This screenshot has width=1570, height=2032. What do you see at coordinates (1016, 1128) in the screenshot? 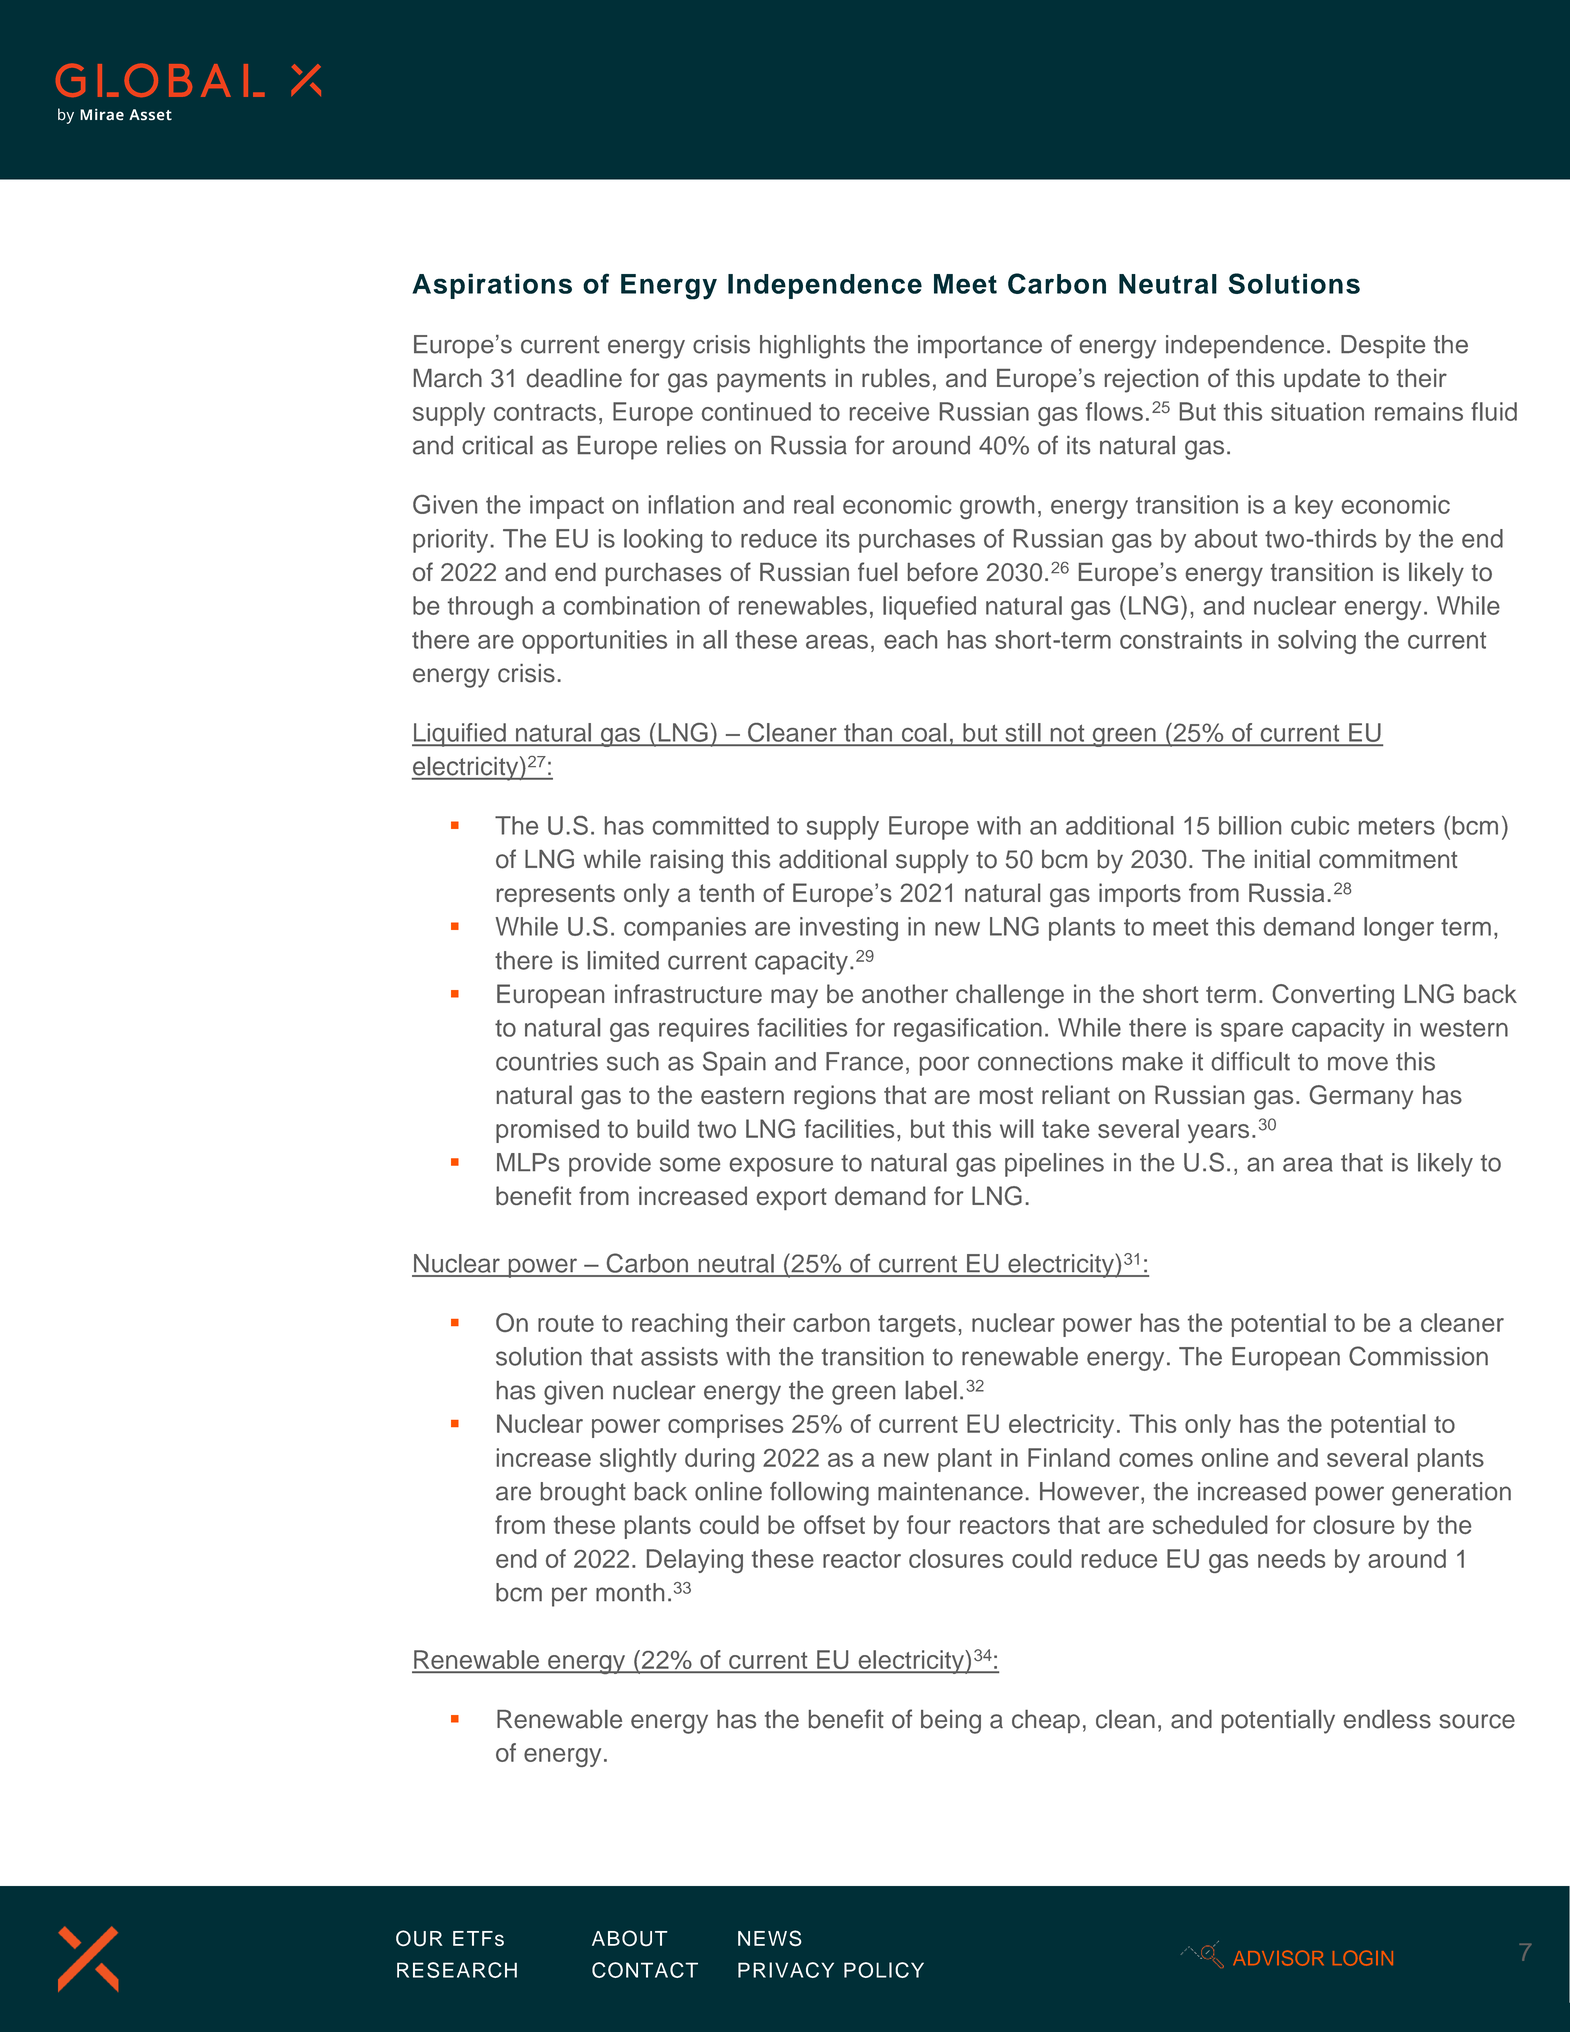
I see `will` at bounding box center [1016, 1128].
